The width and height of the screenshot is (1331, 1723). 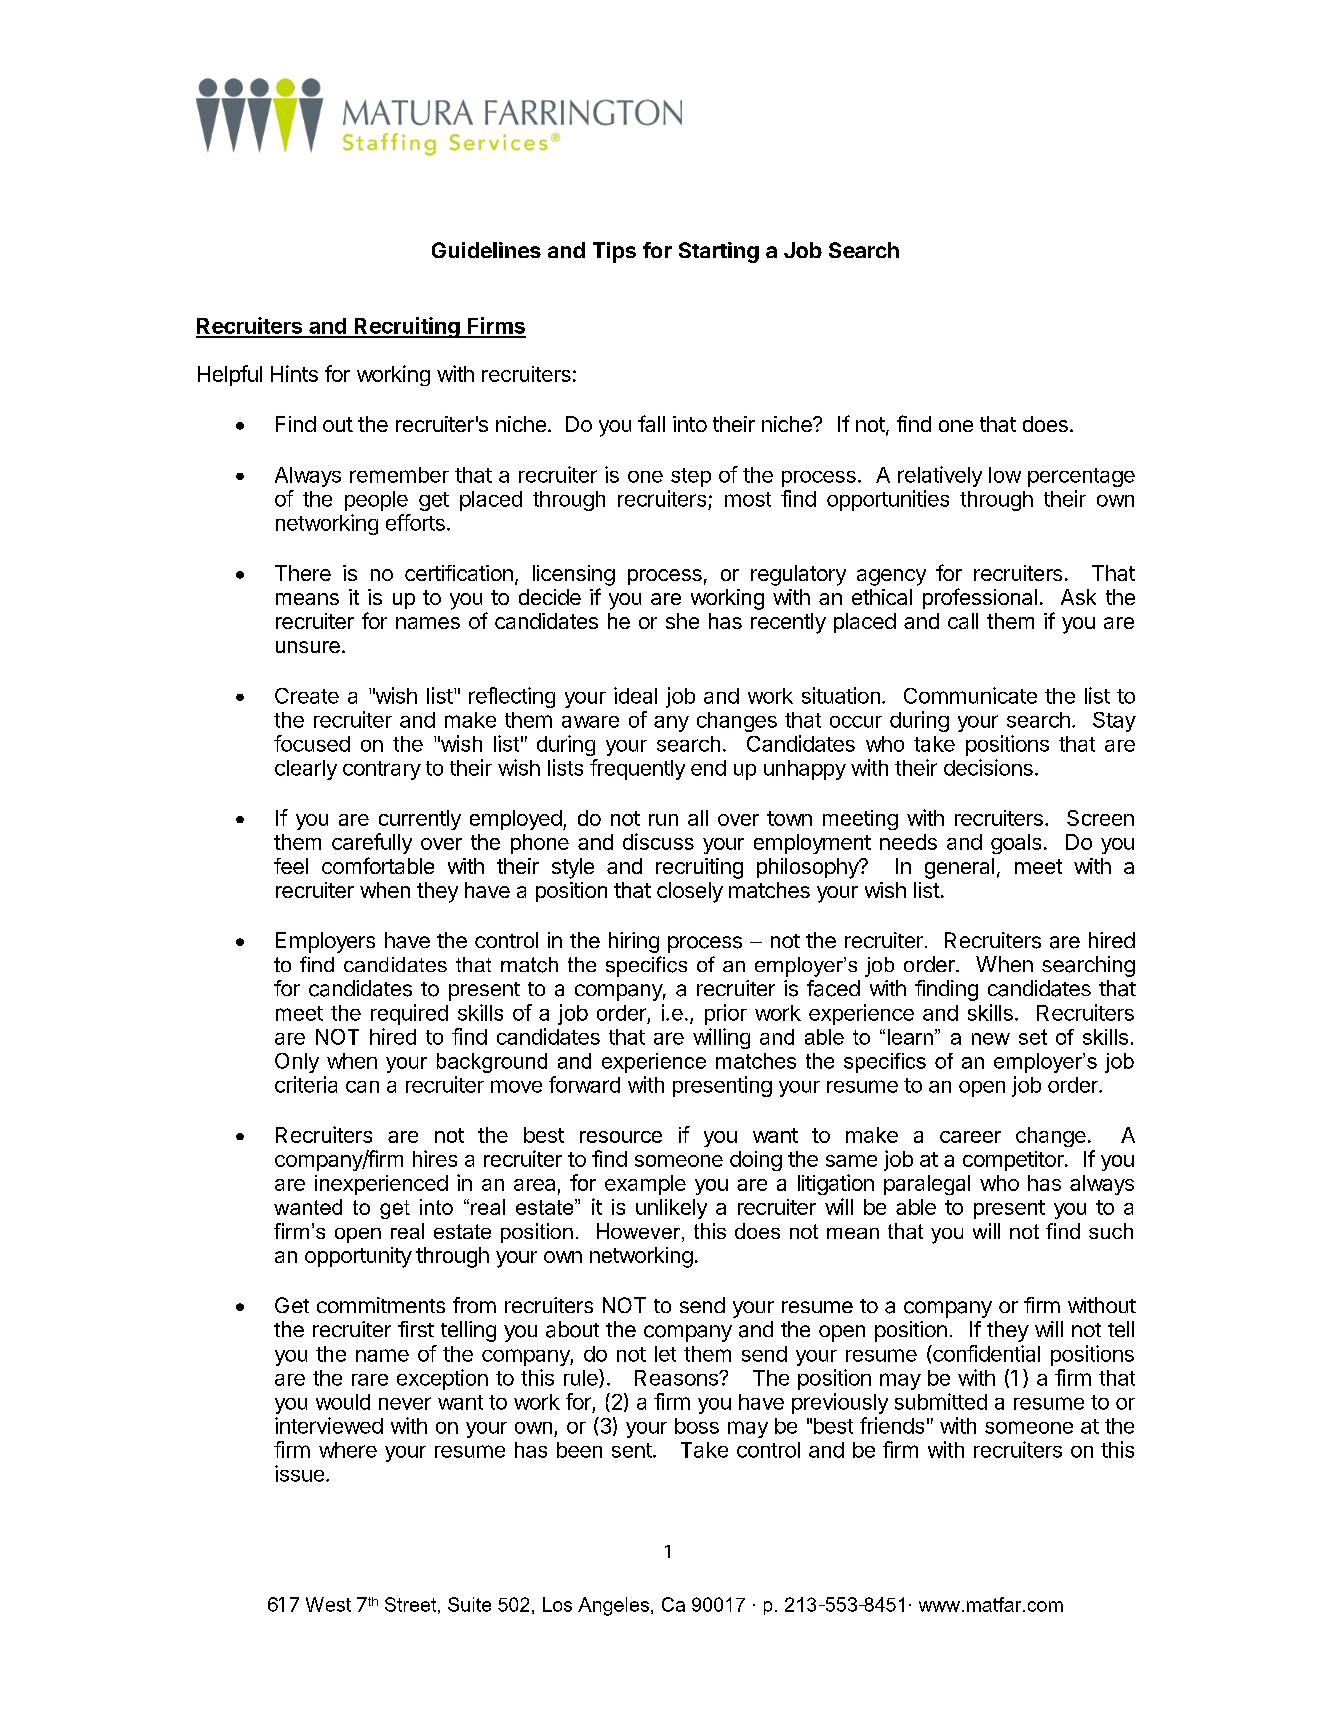 What do you see at coordinates (358, 1257) in the screenshot?
I see `opportunity` at bounding box center [358, 1257].
